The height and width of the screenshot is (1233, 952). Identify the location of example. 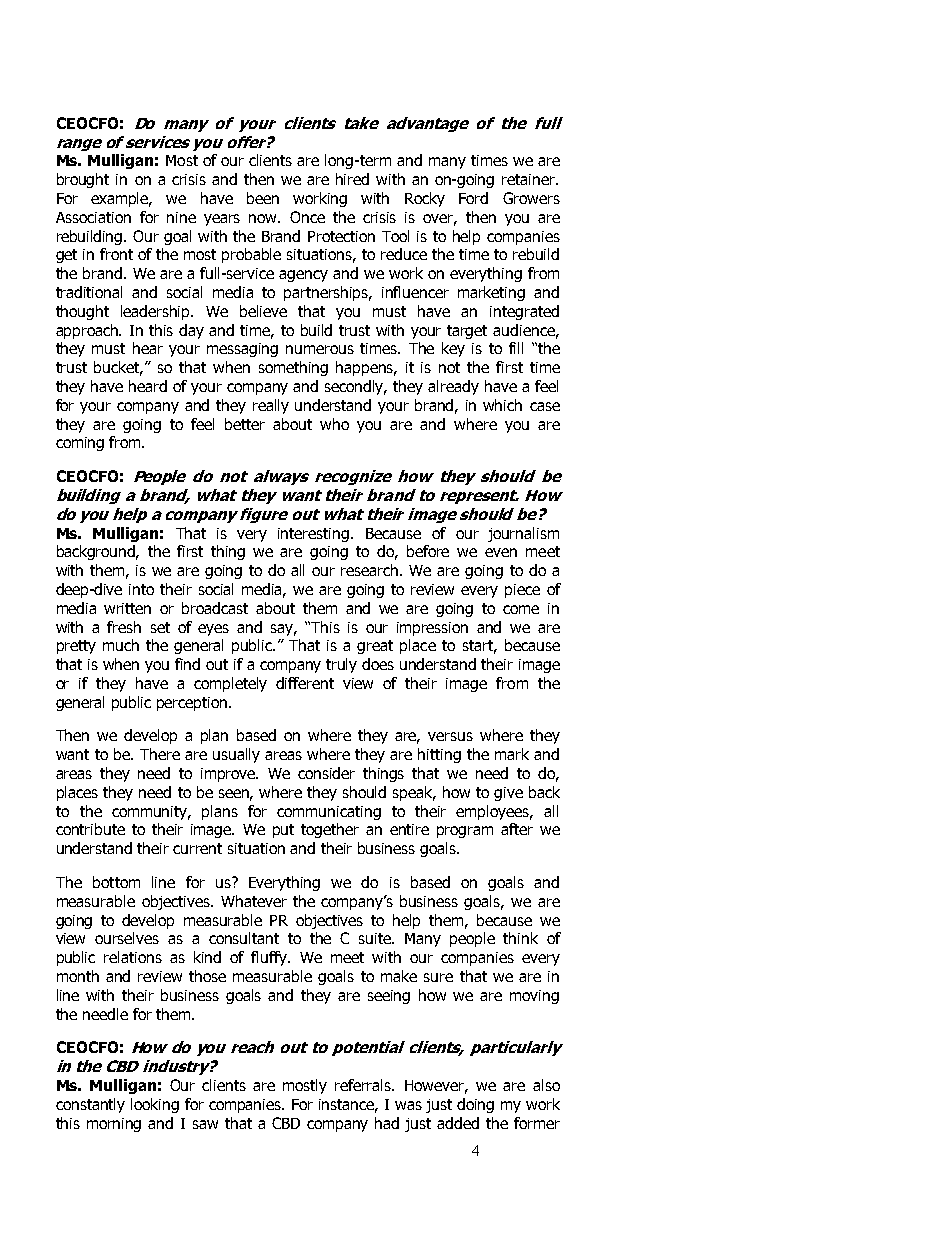
(121, 199).
